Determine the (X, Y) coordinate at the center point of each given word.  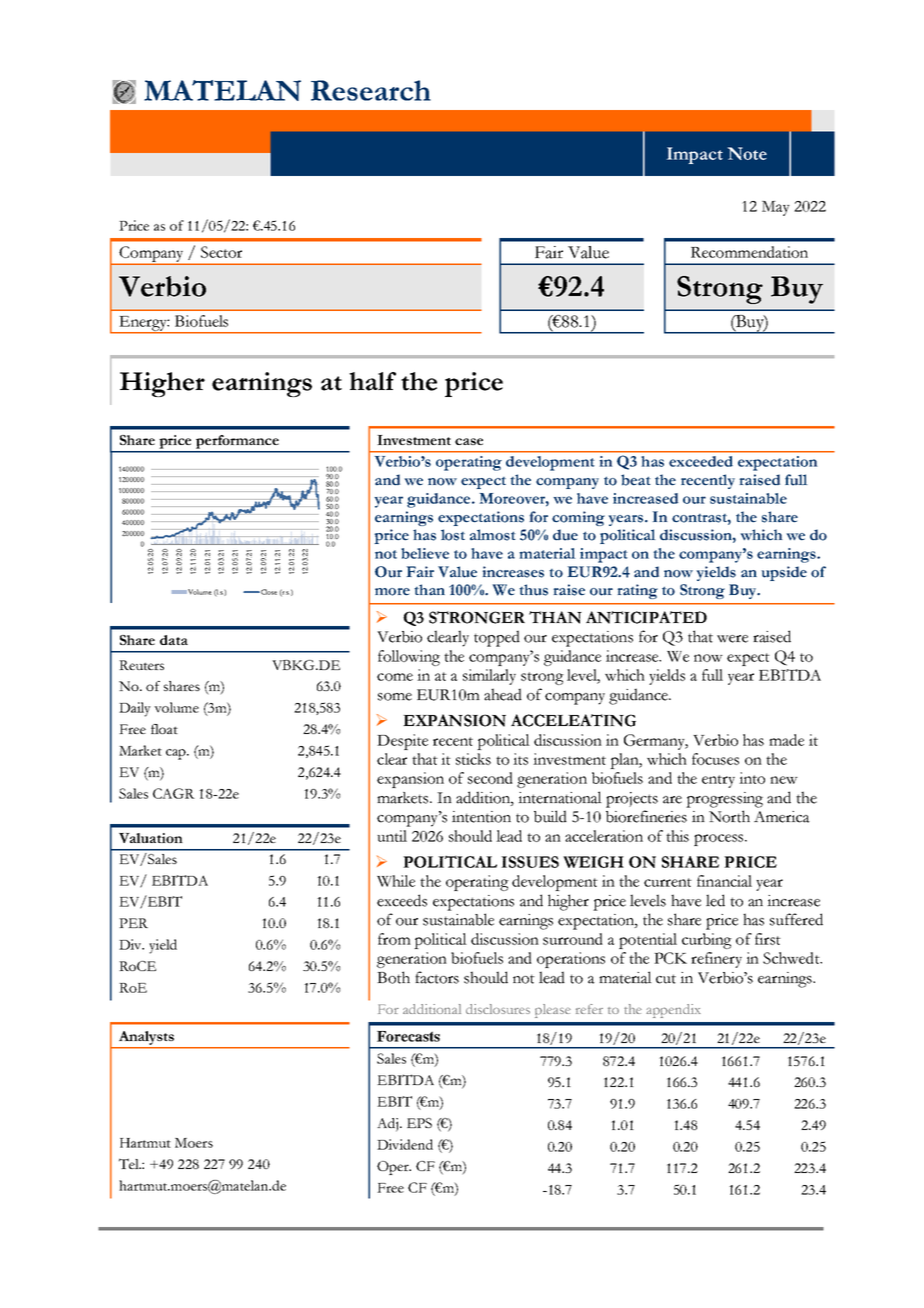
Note (747, 153)
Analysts (146, 1038)
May (776, 208)
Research (371, 90)
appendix (673, 1011)
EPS (419, 1123)
